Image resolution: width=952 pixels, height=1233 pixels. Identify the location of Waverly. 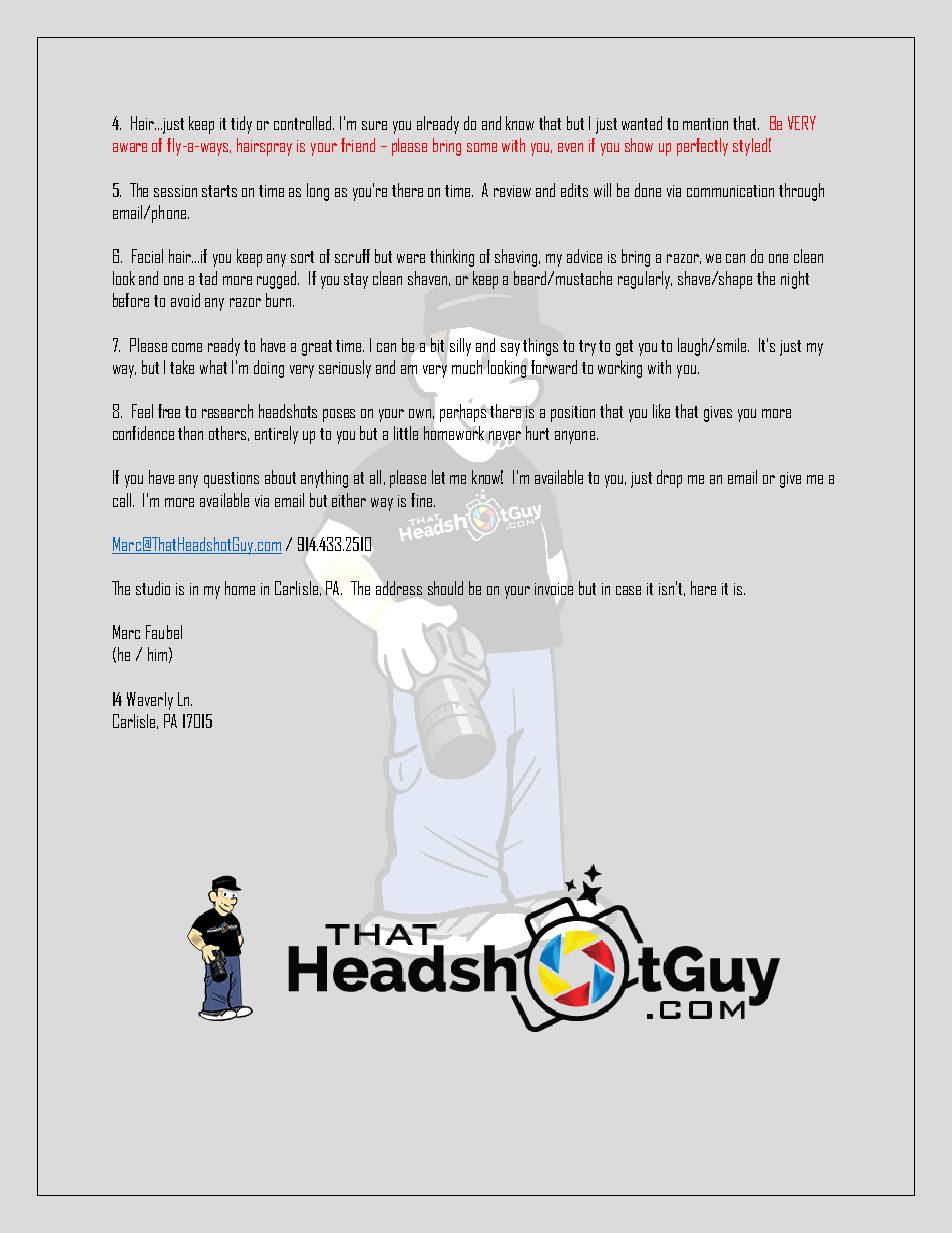
(150, 701).
